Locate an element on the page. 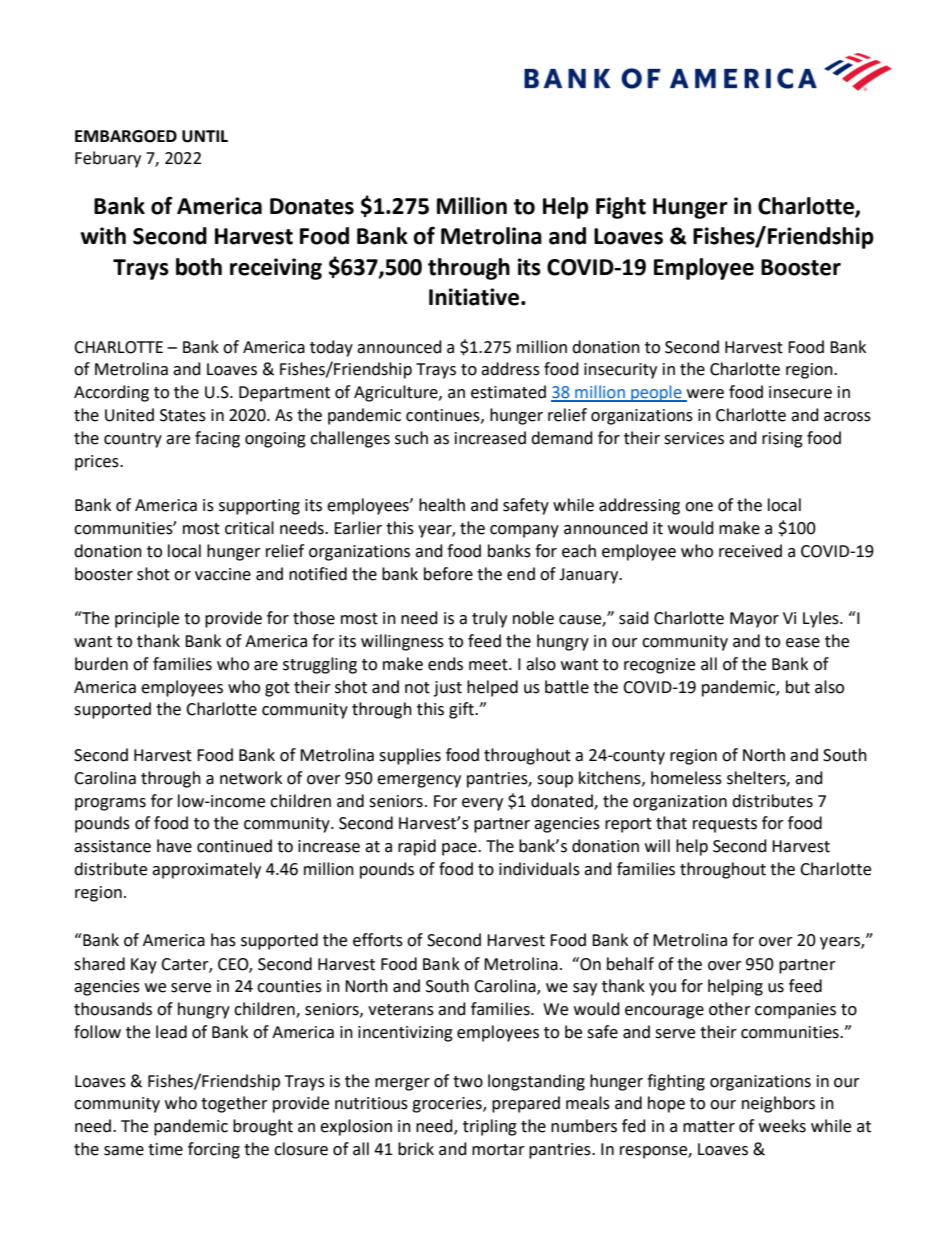 The height and width of the document is (1233, 952). approximately is located at coordinates (206, 870).
